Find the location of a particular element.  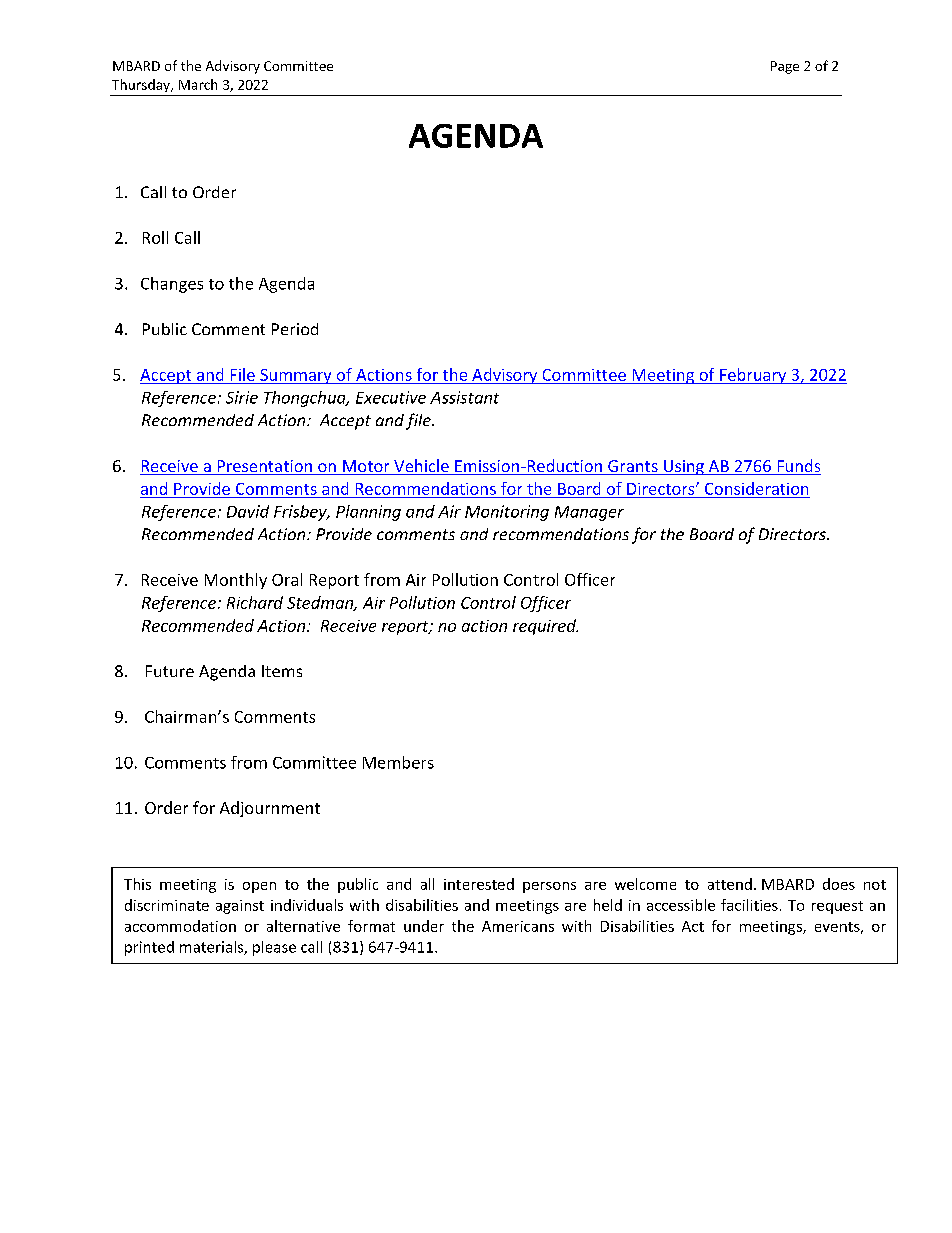

March is located at coordinates (198, 84).
